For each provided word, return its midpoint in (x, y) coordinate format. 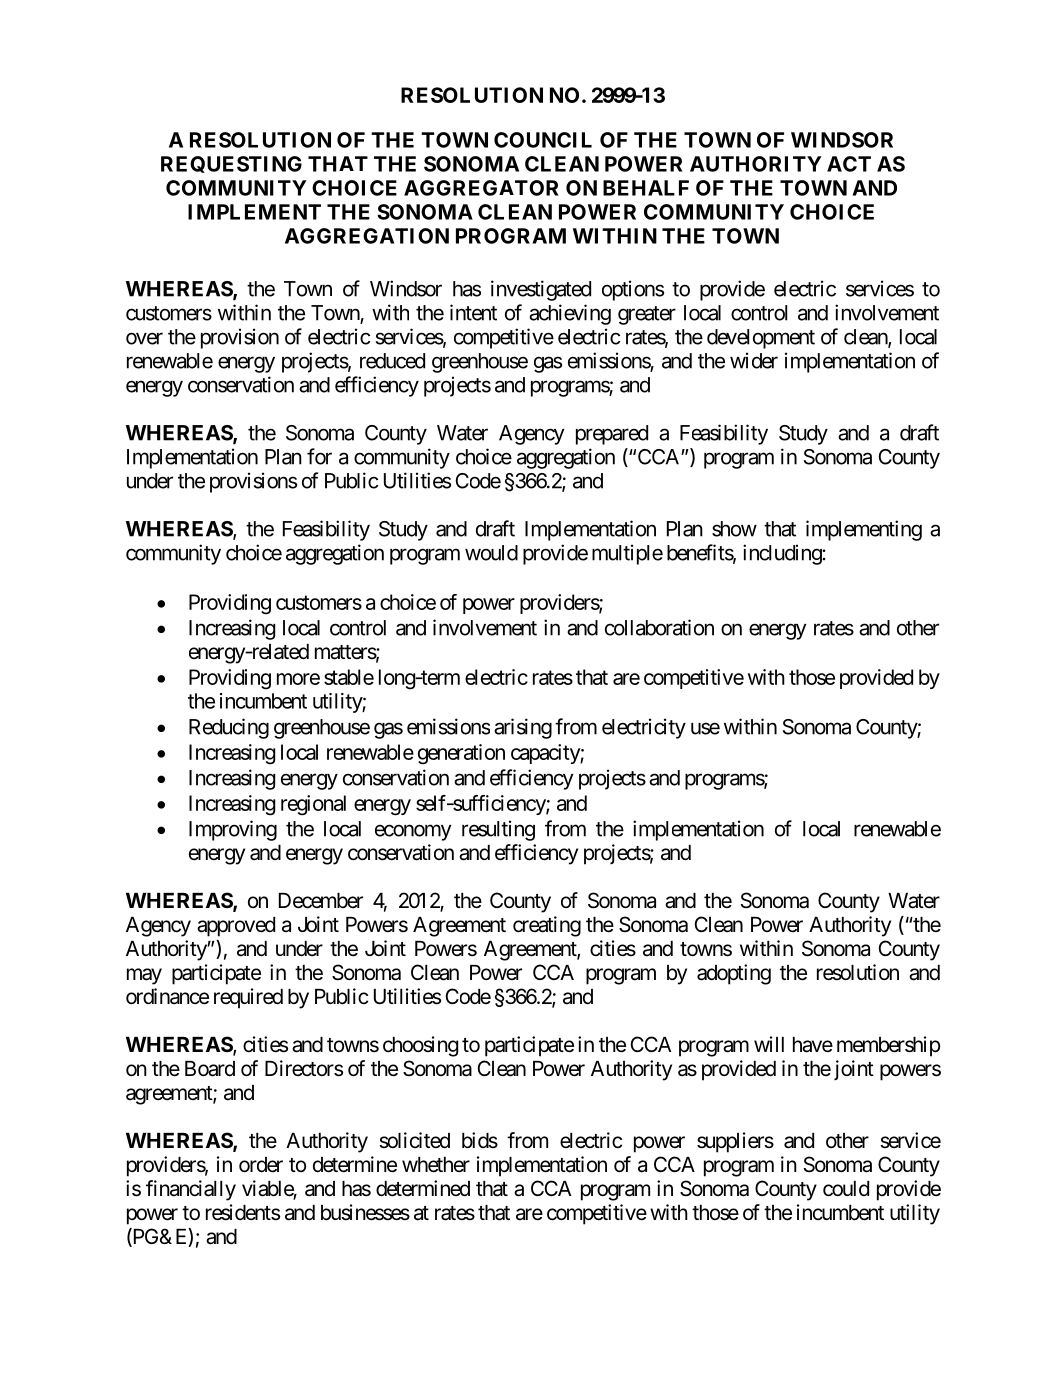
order (261, 1165)
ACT (849, 164)
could (846, 1189)
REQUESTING (231, 164)
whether (436, 1165)
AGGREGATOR (481, 188)
